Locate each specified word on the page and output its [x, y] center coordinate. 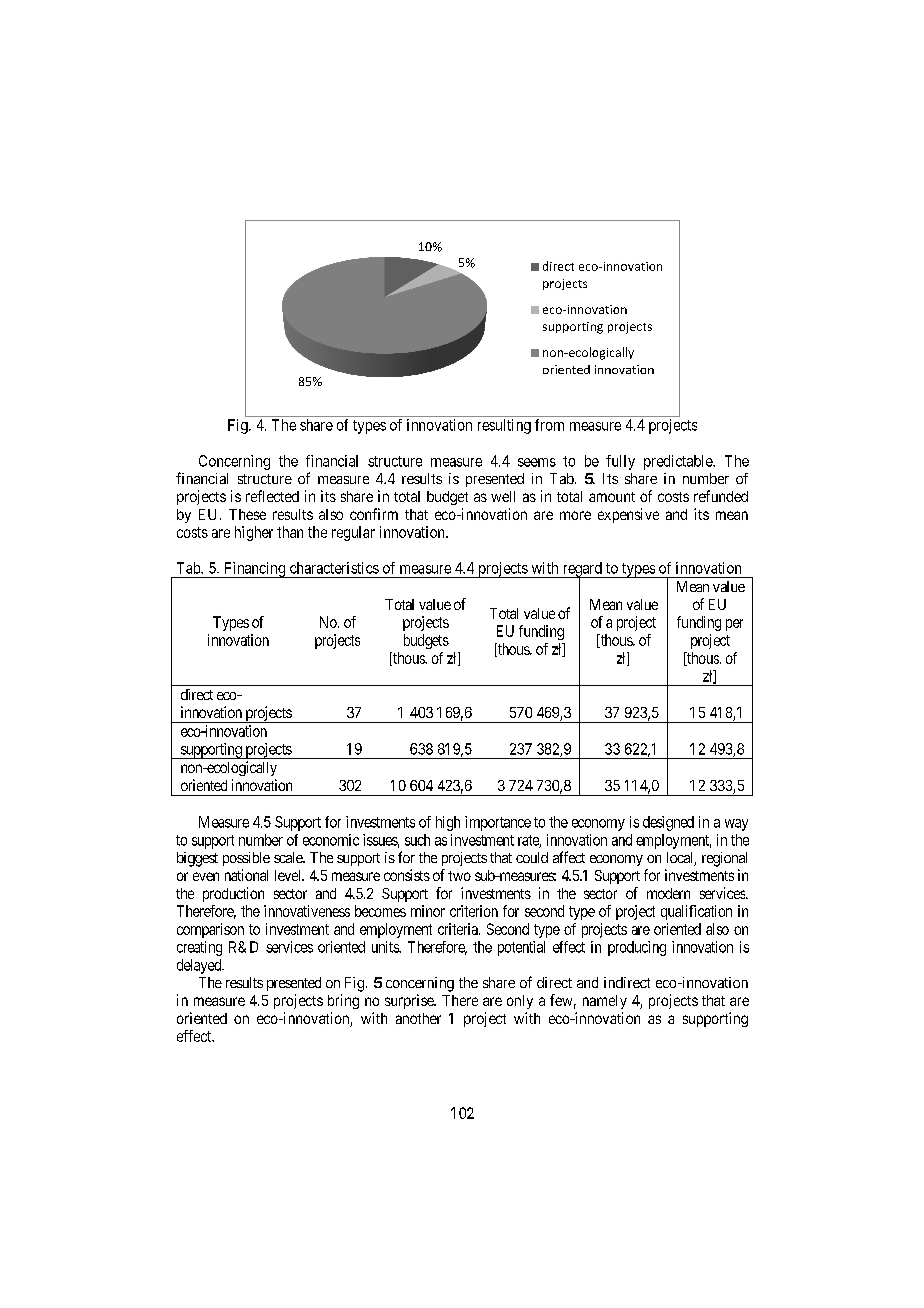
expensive [628, 515]
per [734, 625]
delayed [200, 966]
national [246, 875]
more [575, 515]
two [459, 876]
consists [407, 875]
